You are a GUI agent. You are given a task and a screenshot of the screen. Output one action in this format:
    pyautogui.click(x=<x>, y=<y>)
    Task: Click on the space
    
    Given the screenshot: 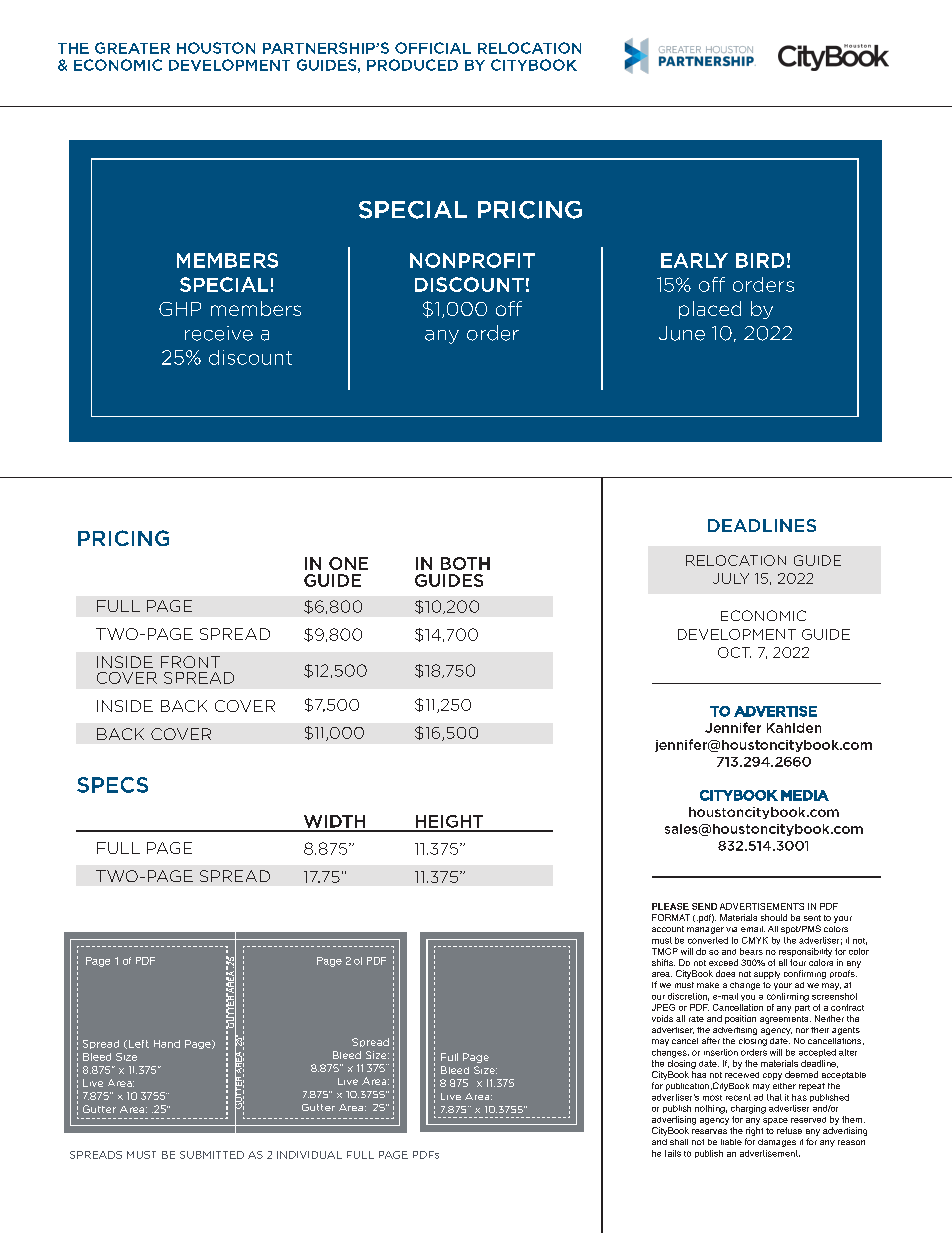 What is the action you would take?
    pyautogui.click(x=775, y=1121)
